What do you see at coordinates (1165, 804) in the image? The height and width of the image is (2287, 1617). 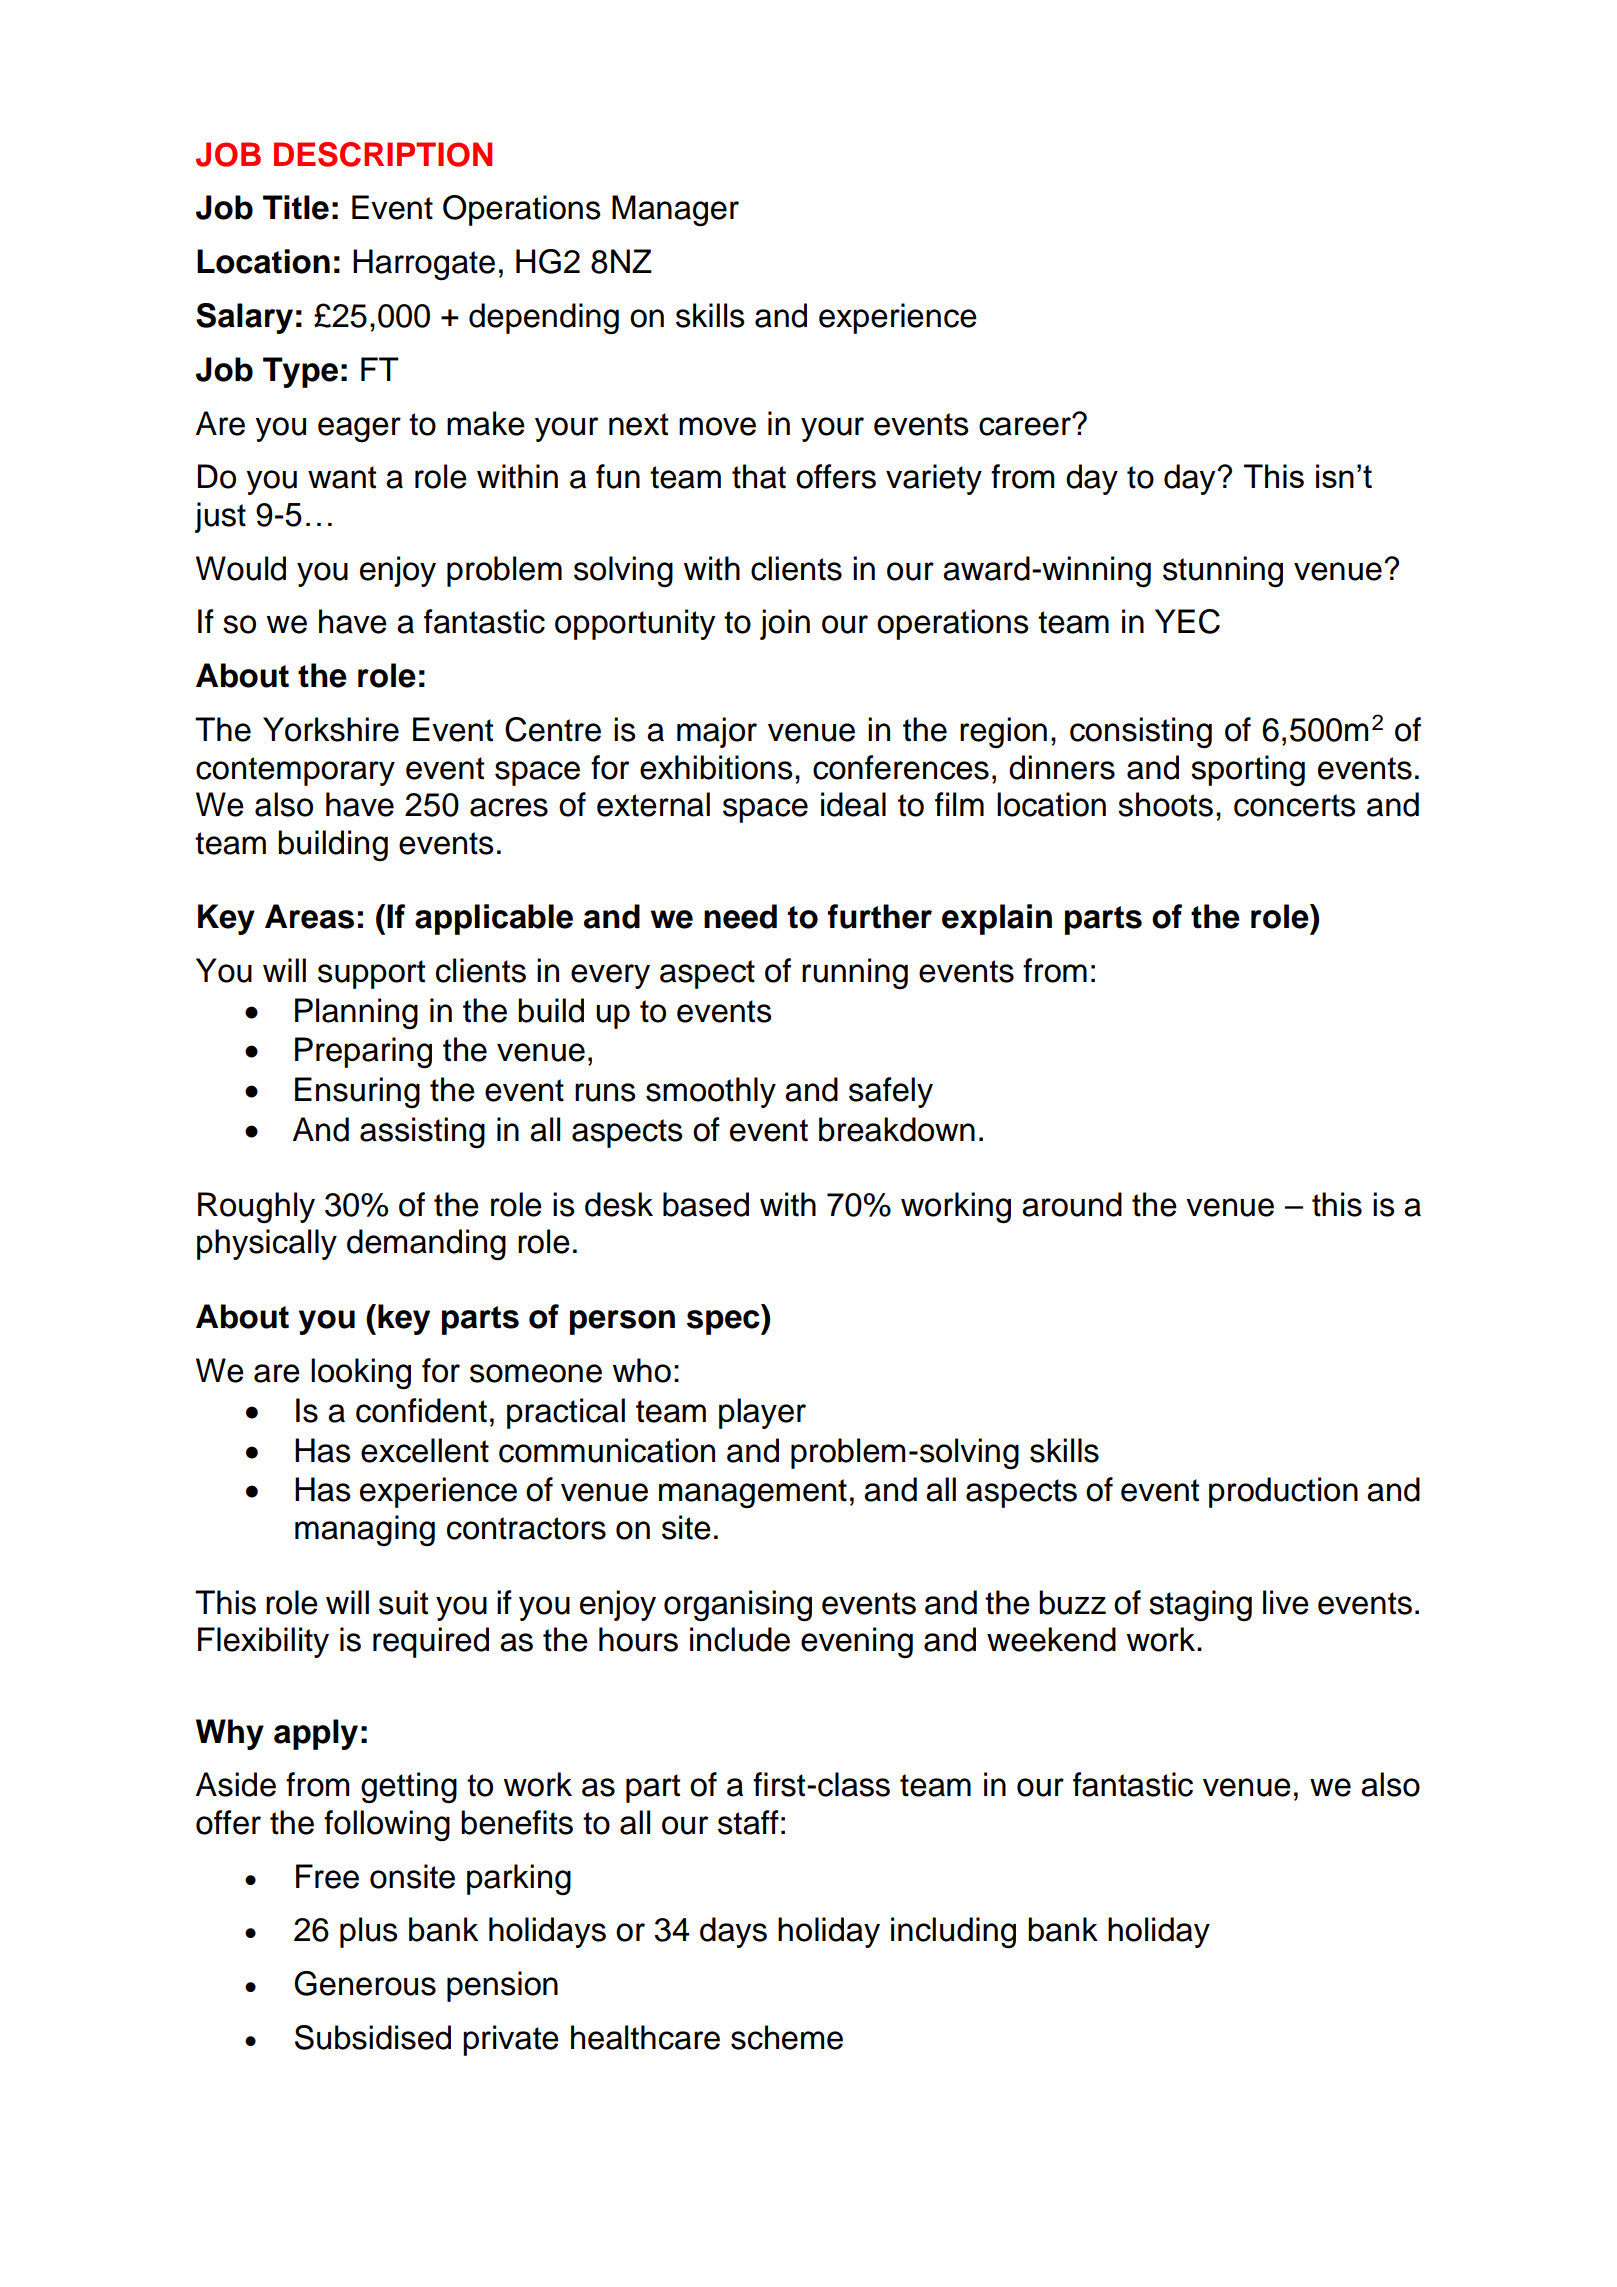 I see `shoots` at bounding box center [1165, 804].
